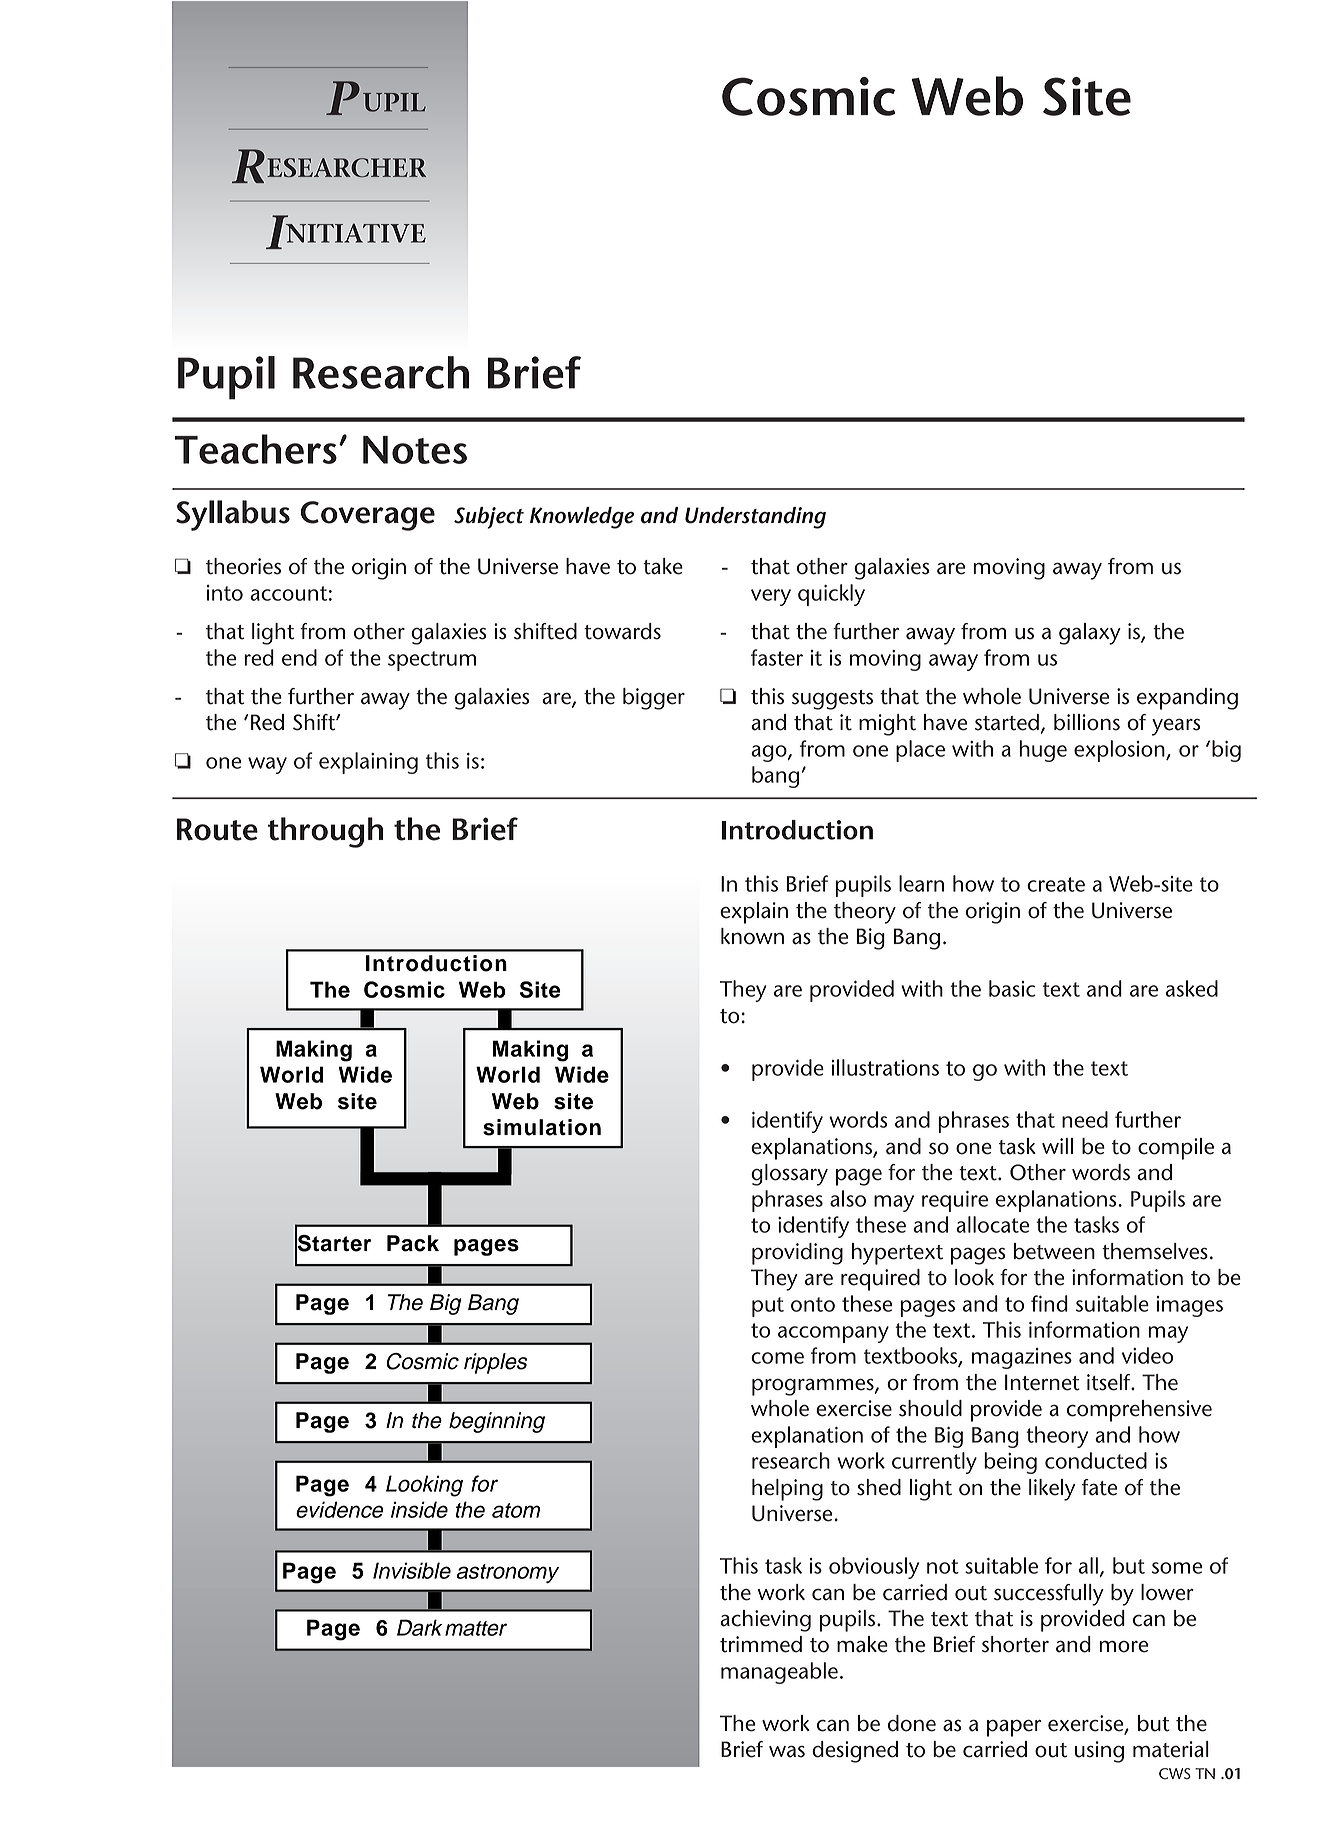  What do you see at coordinates (1043, 751) in the image?
I see `huge` at bounding box center [1043, 751].
